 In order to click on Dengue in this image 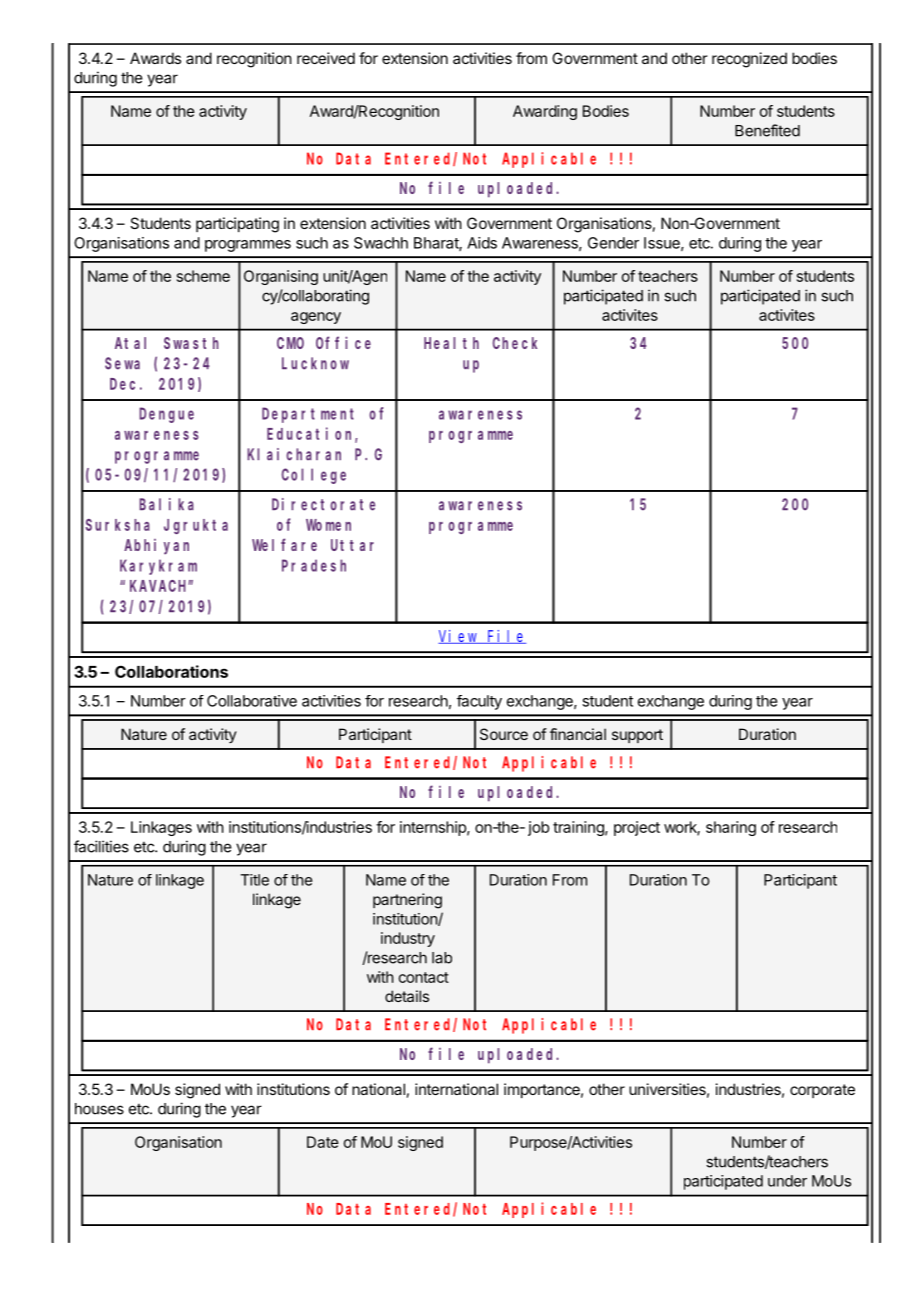, I will do `click(166, 415)`.
